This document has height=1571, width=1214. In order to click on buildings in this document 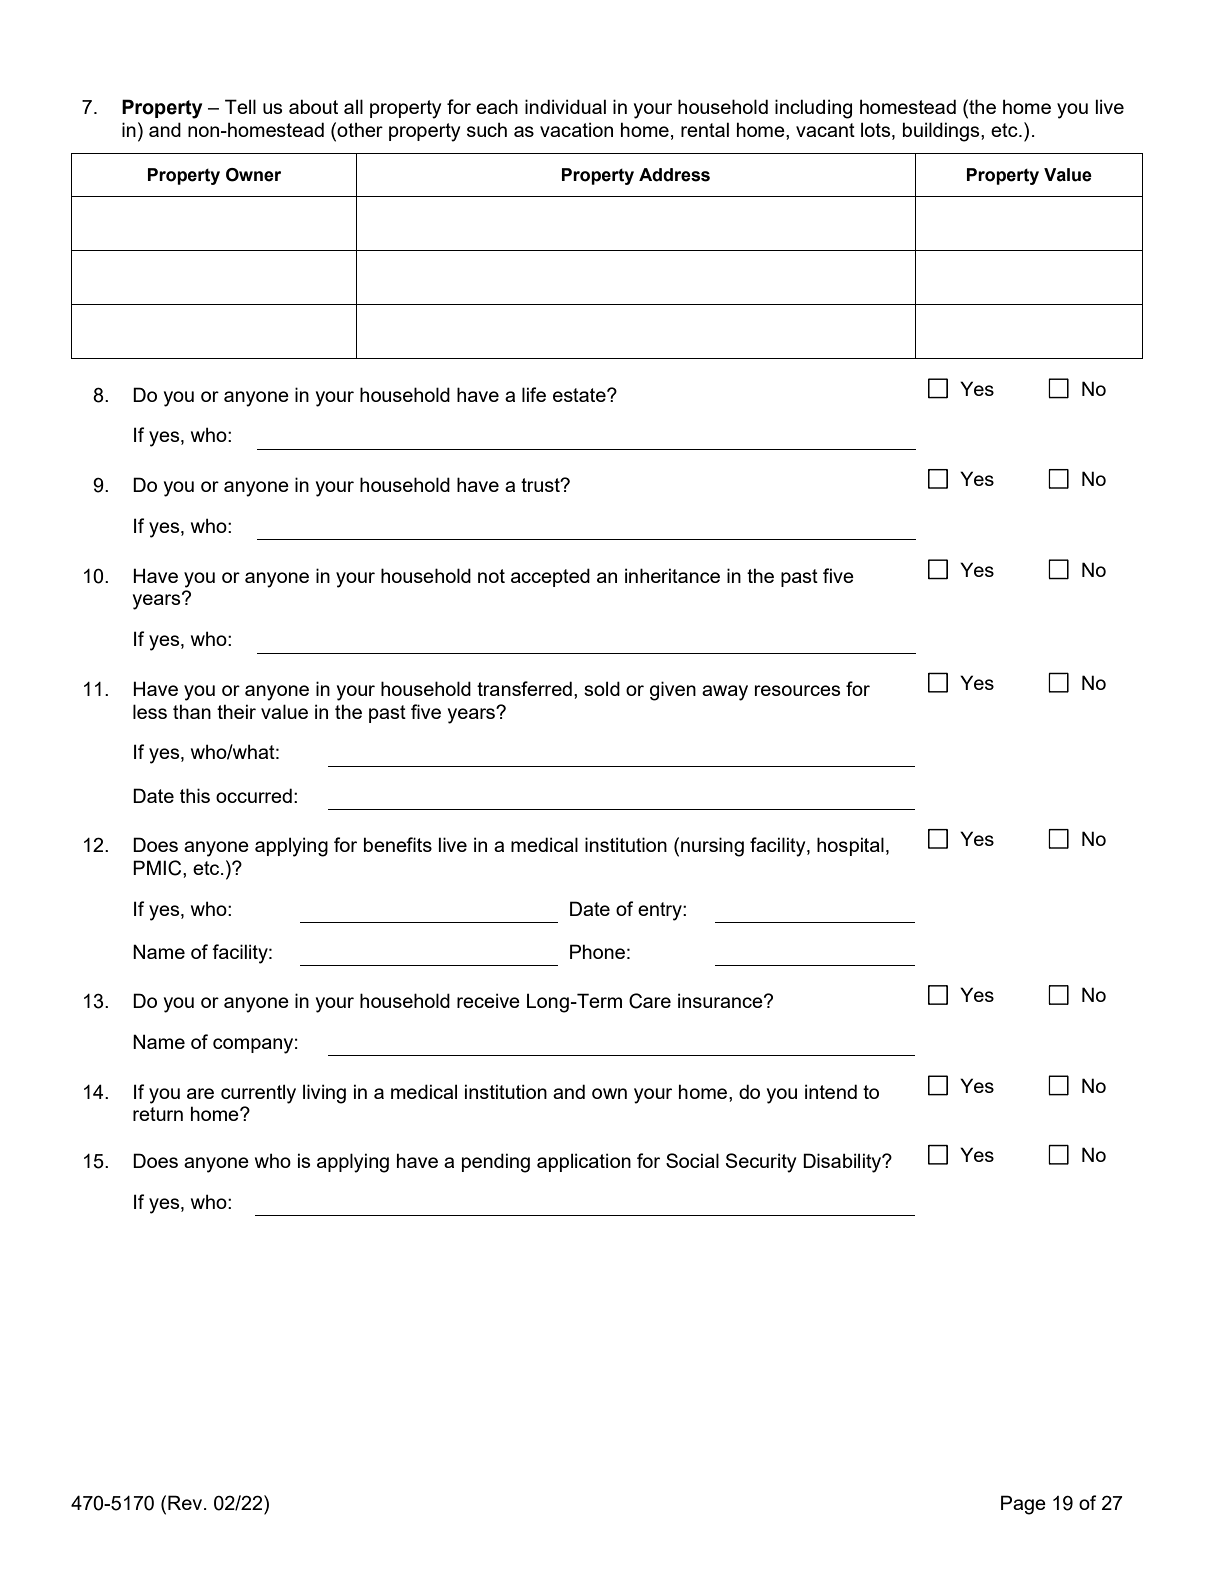, I will do `click(942, 132)`.
